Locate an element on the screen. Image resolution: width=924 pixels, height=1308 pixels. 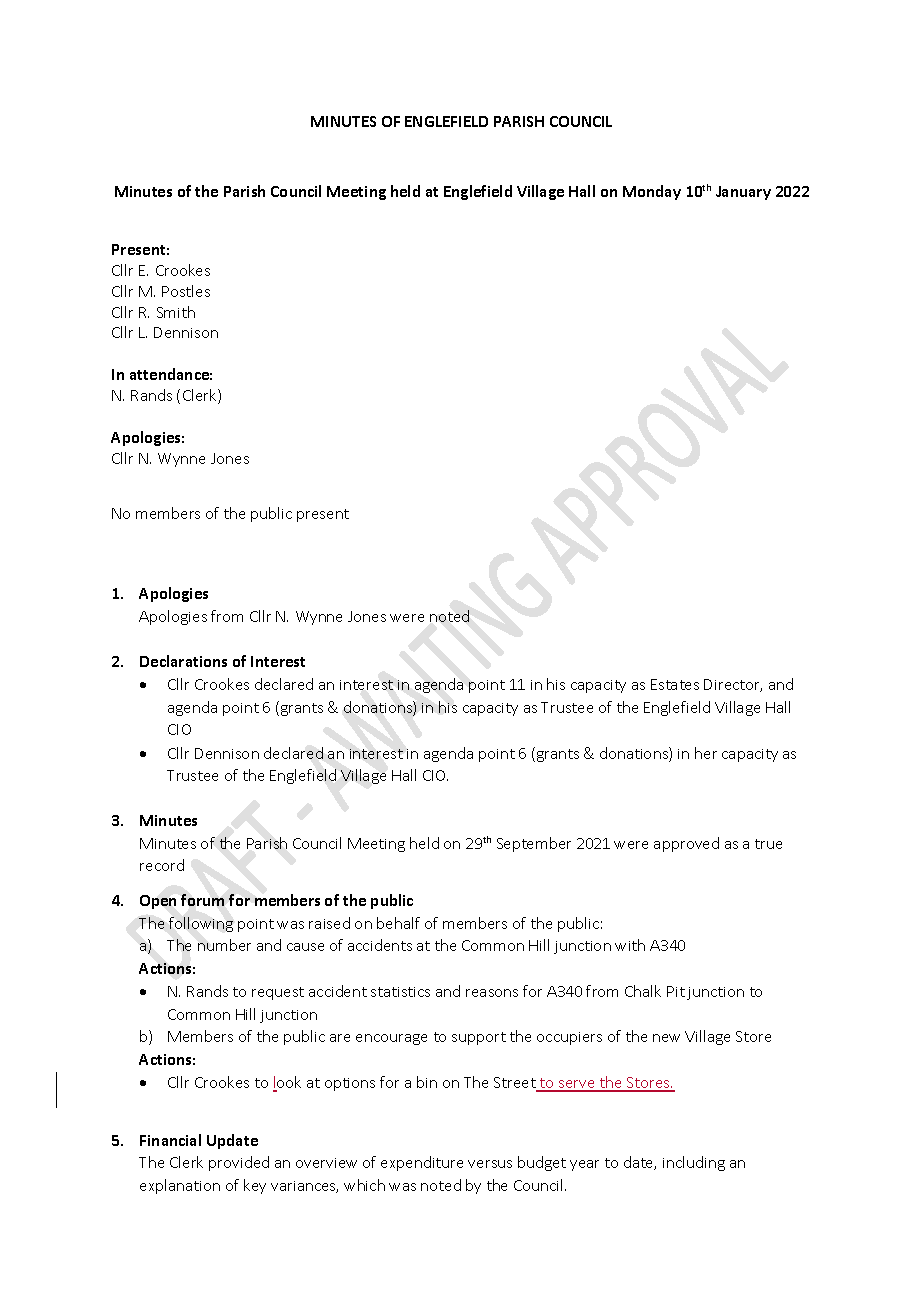
provided is located at coordinates (239, 1163).
